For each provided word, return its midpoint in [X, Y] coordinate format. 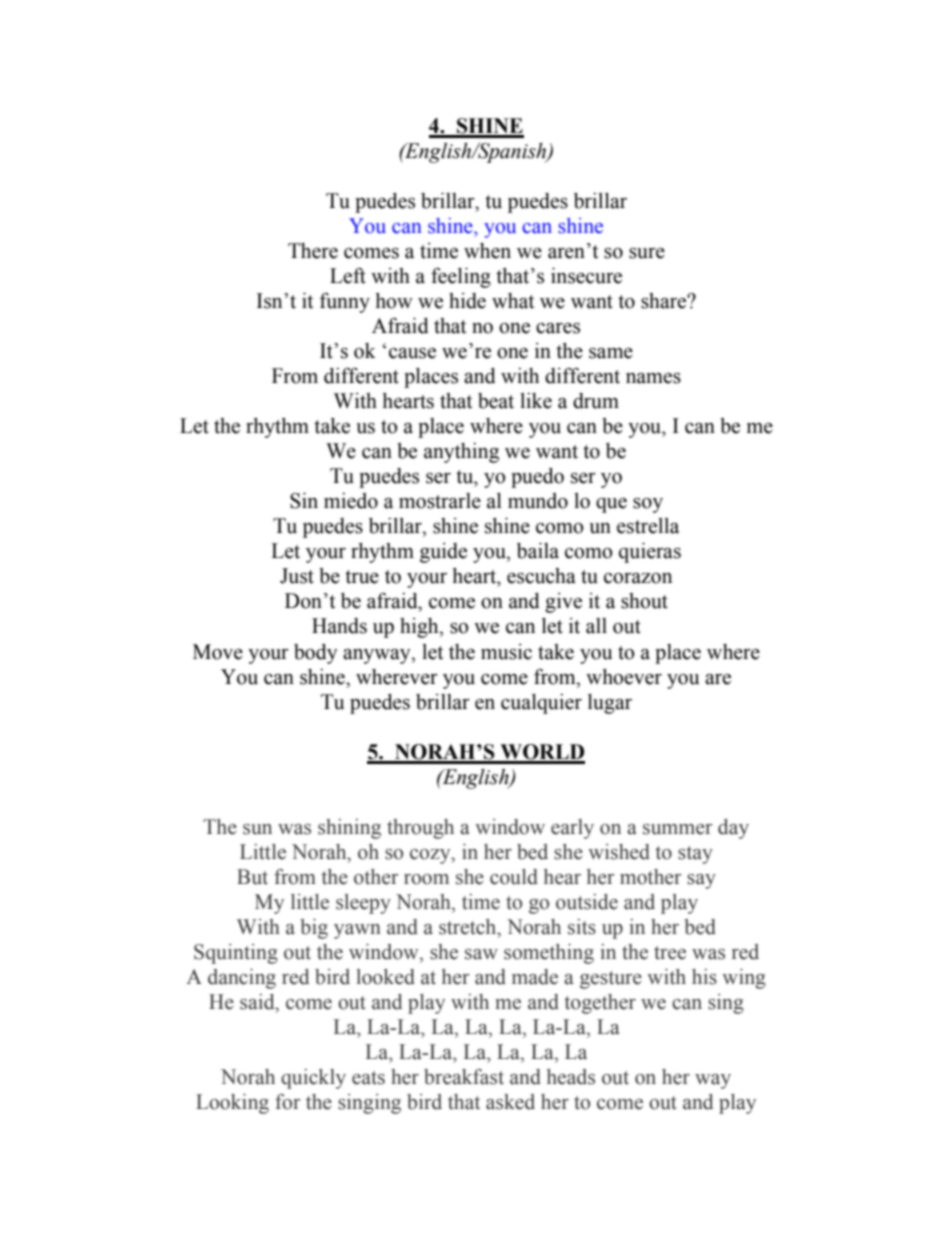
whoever [624, 677]
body [315, 654]
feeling [461, 277]
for [288, 1102]
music [506, 652]
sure [647, 253]
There [313, 251]
